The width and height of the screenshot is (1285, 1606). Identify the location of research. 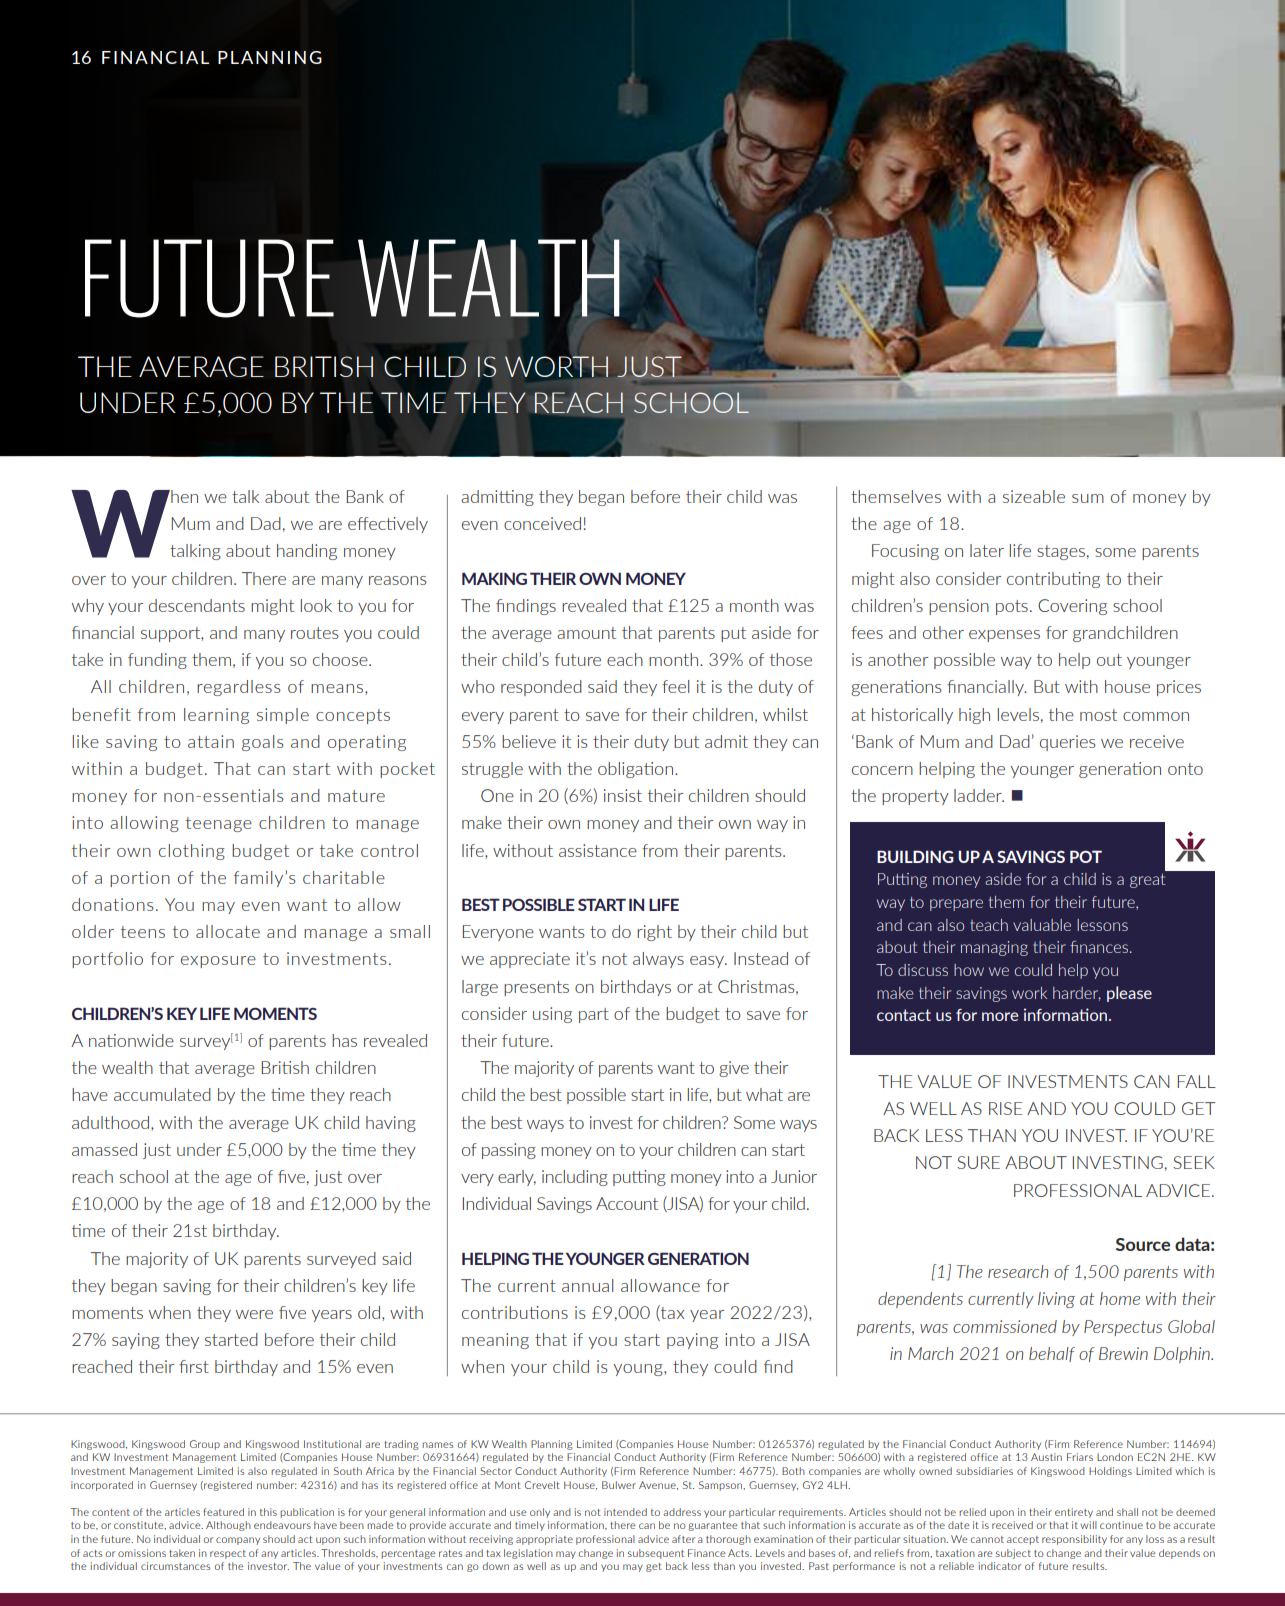
(1018, 1271).
